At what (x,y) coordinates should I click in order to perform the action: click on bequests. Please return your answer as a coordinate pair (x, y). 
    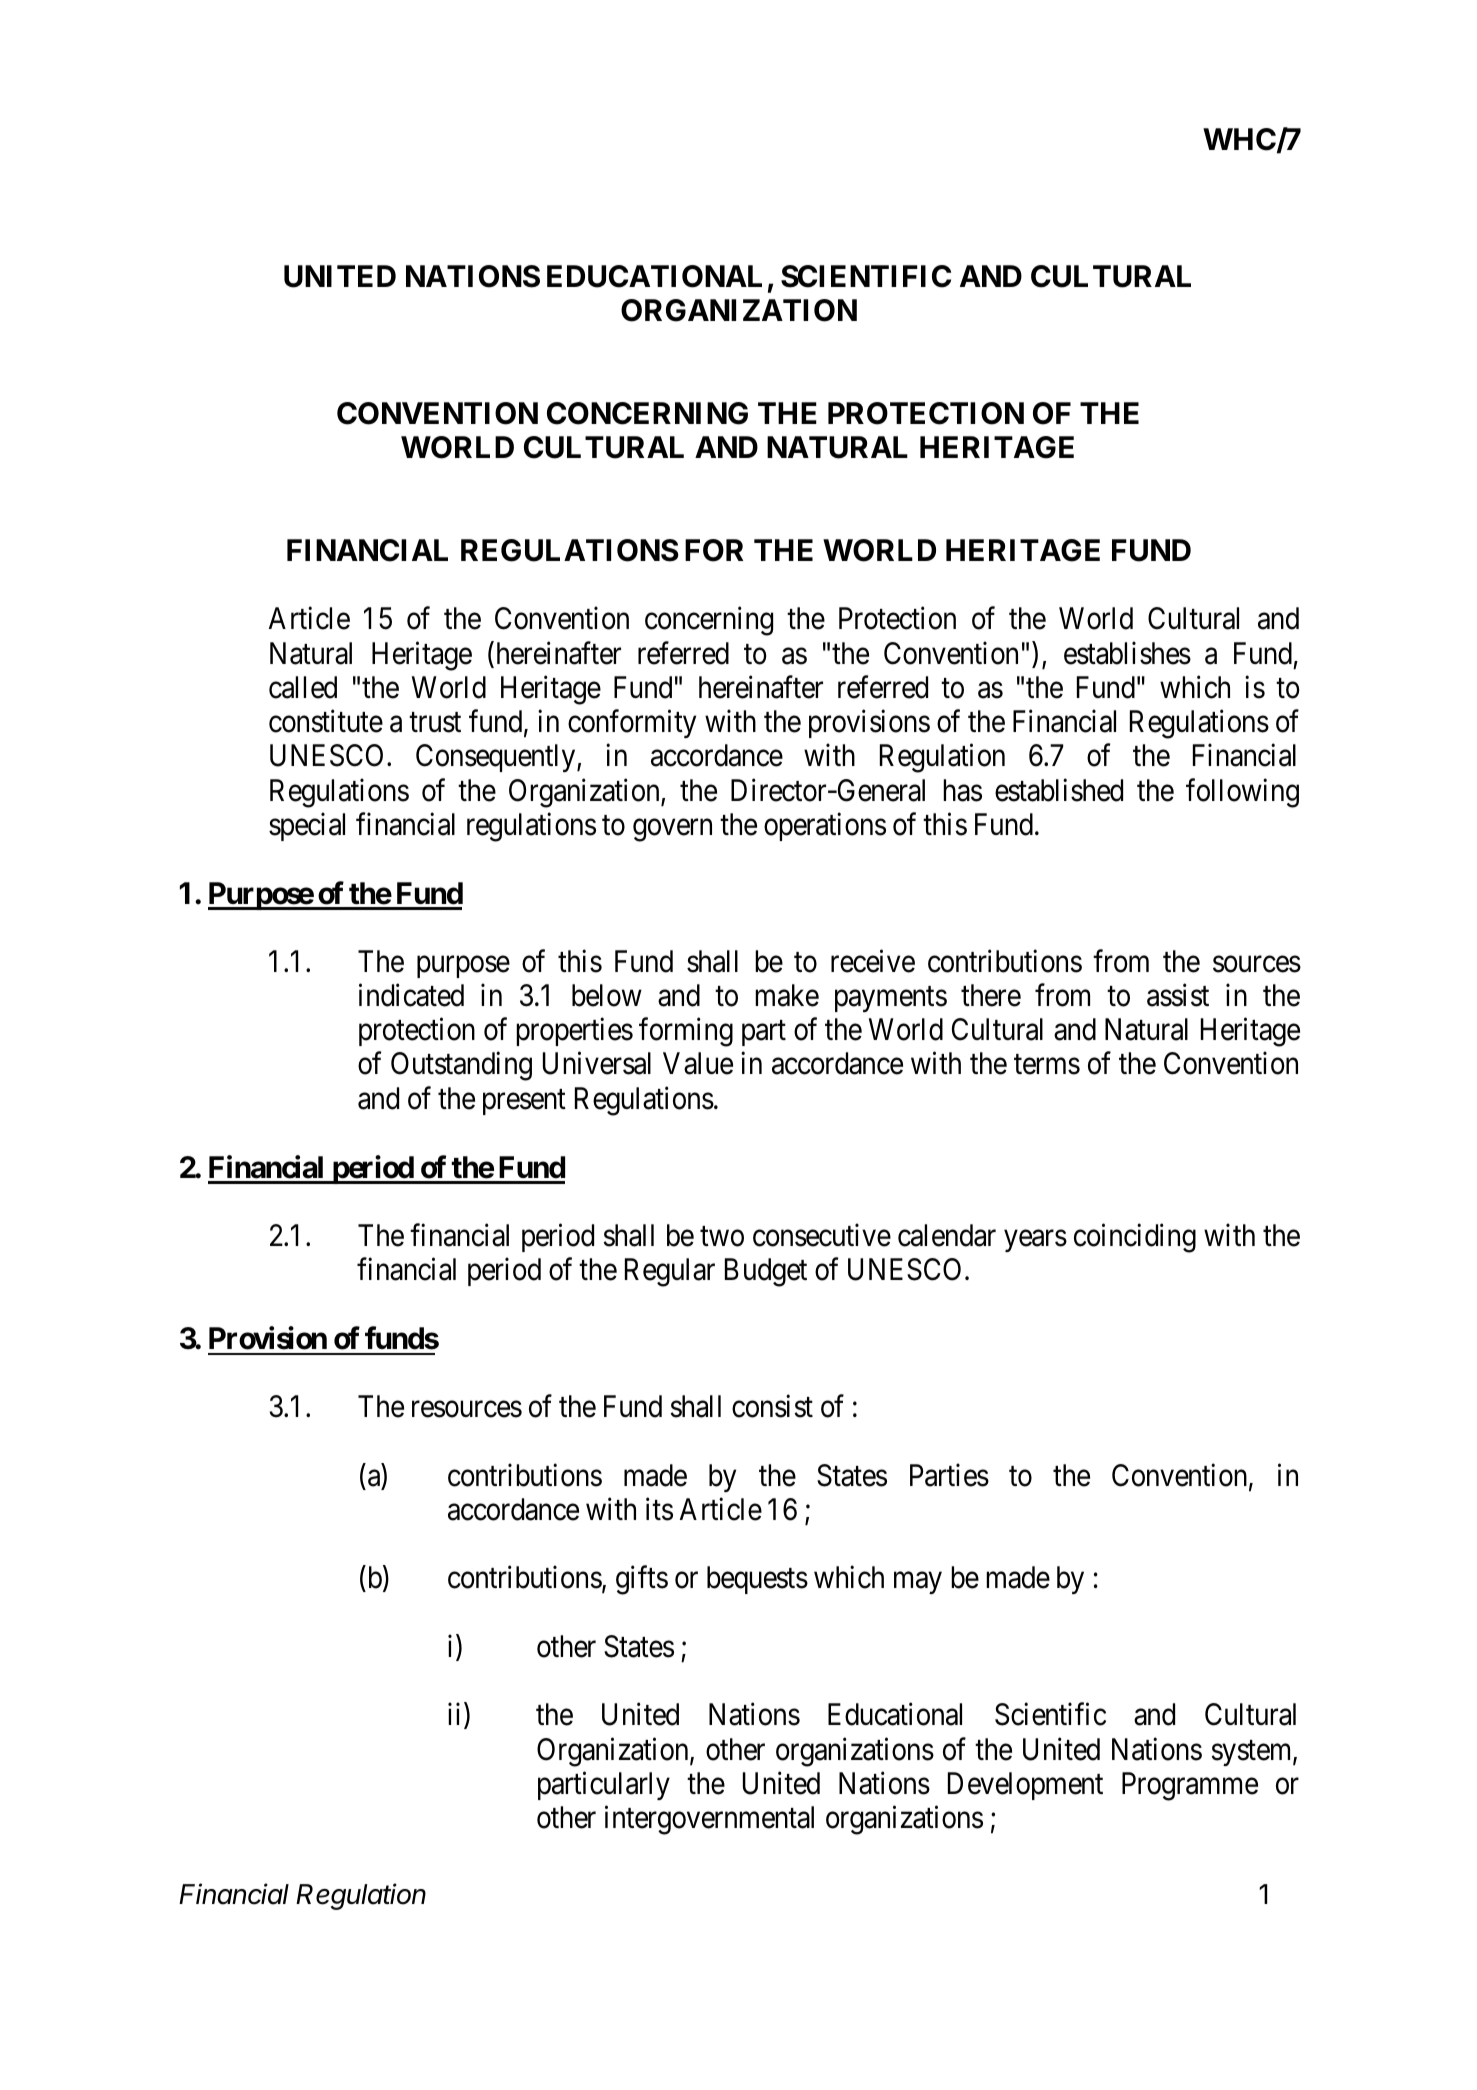
    Looking at the image, I should click on (757, 1580).
